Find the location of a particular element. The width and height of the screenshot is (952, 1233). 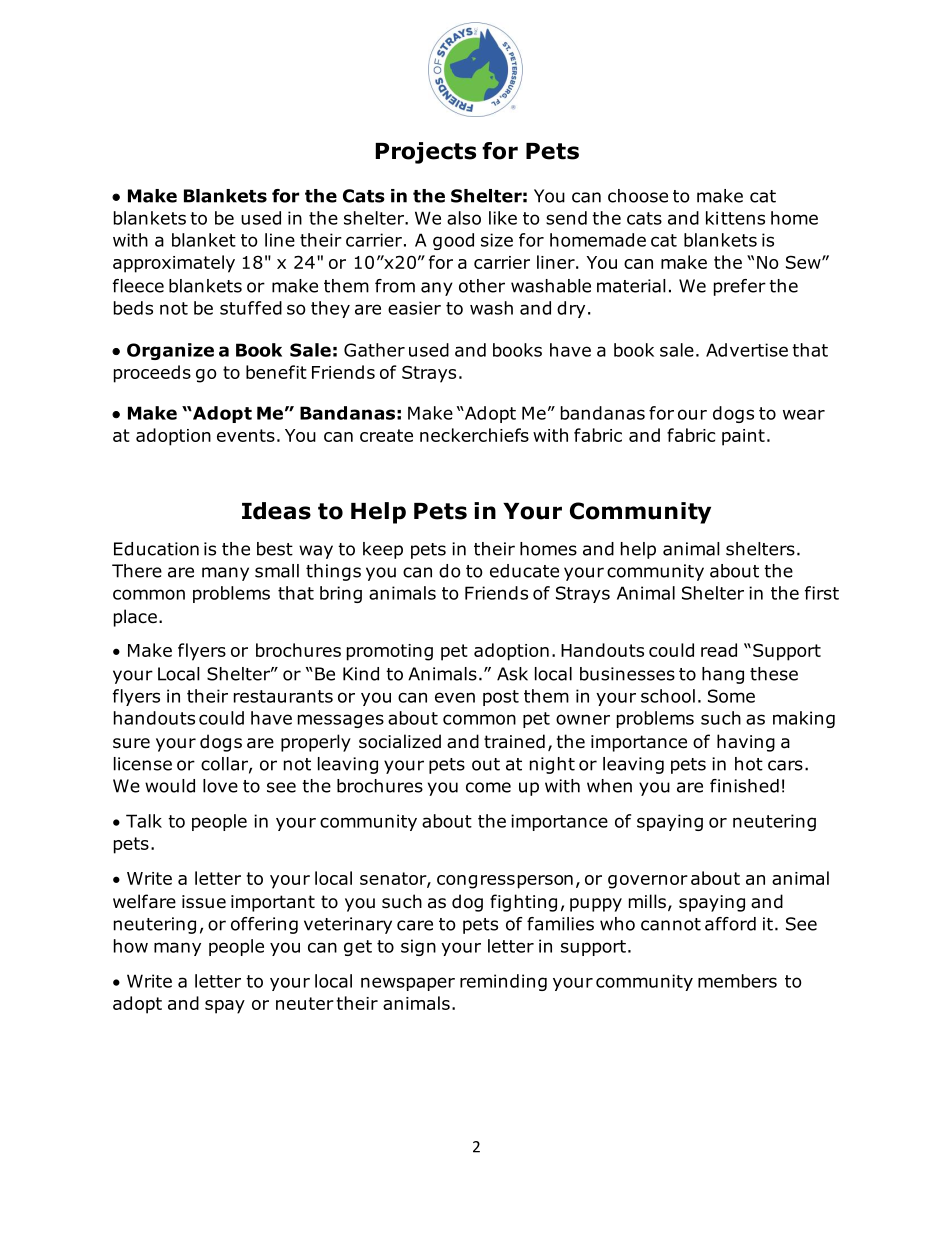

proceeds is located at coordinates (152, 374).
